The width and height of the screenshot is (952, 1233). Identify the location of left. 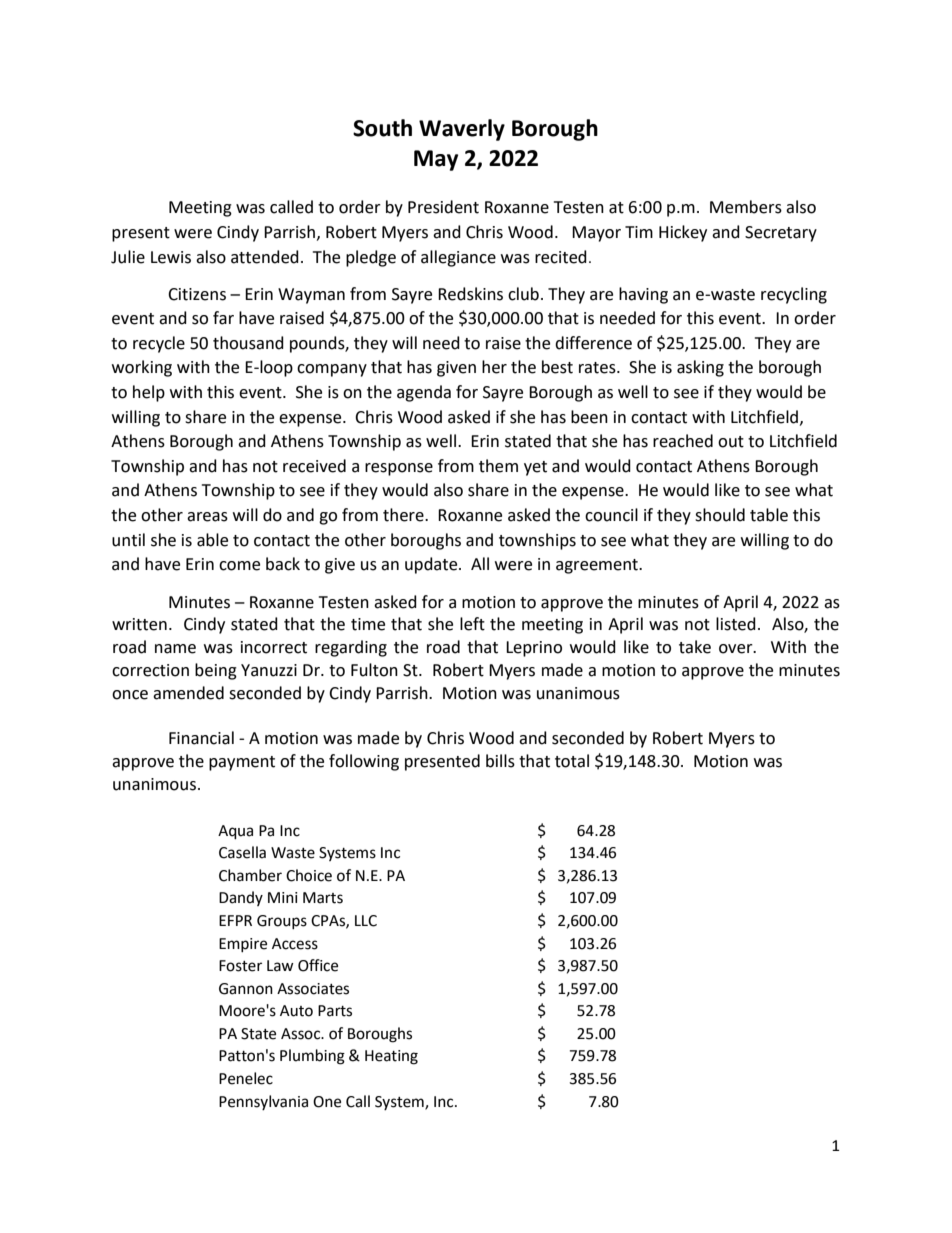
(472, 624).
